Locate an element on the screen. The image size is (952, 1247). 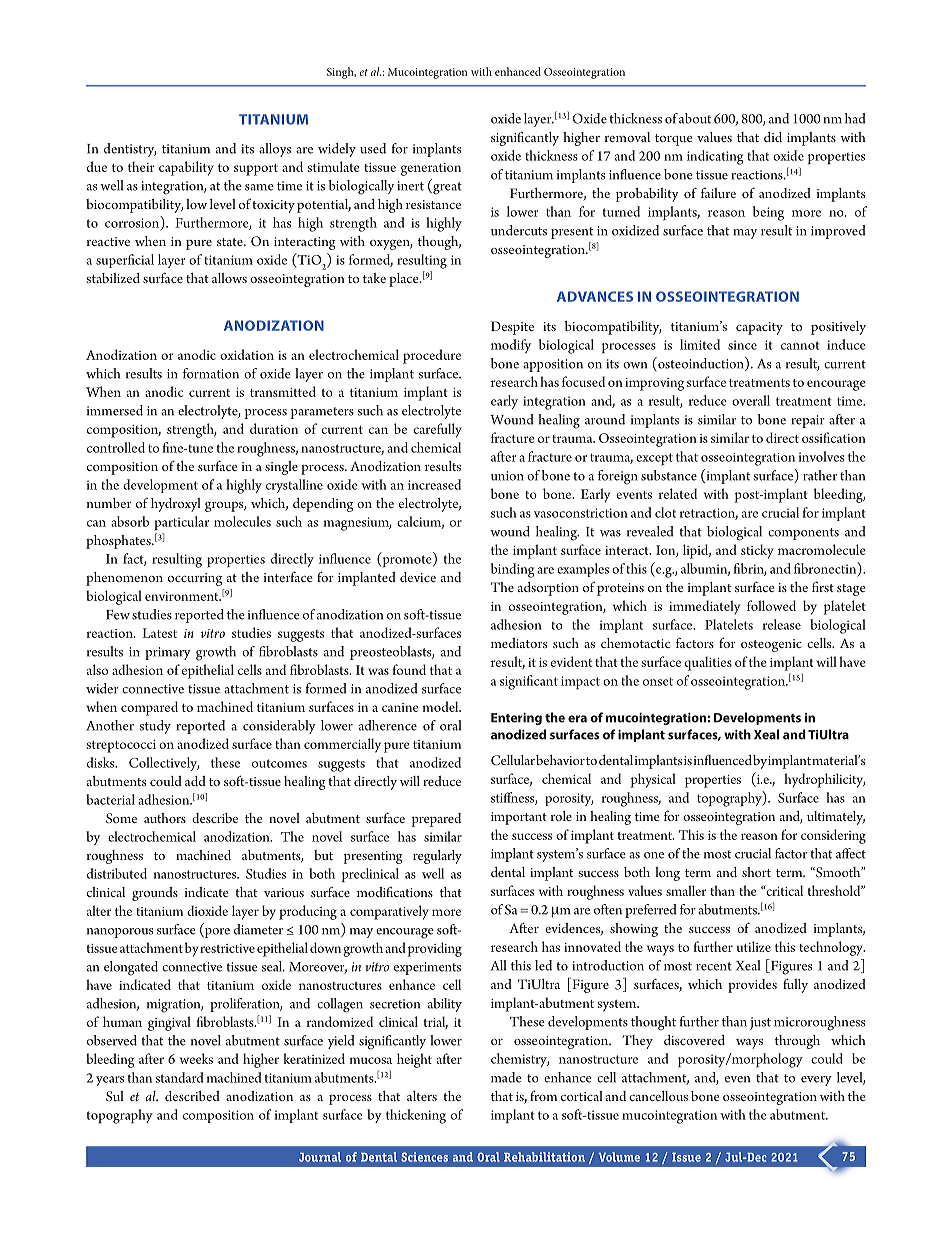
mediators is located at coordinates (519, 643).
